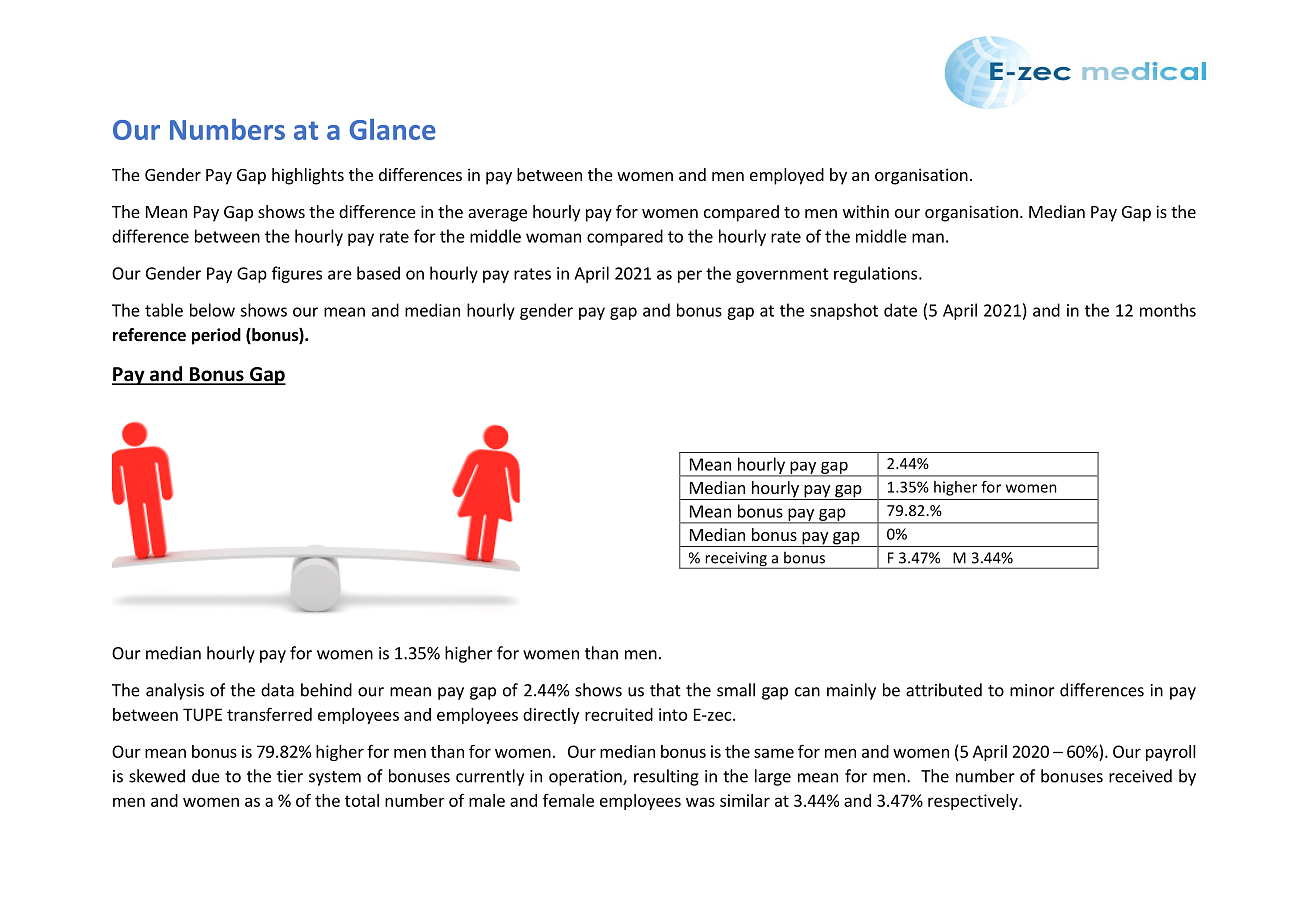 The width and height of the screenshot is (1308, 924). I want to click on receiving, so click(736, 560).
